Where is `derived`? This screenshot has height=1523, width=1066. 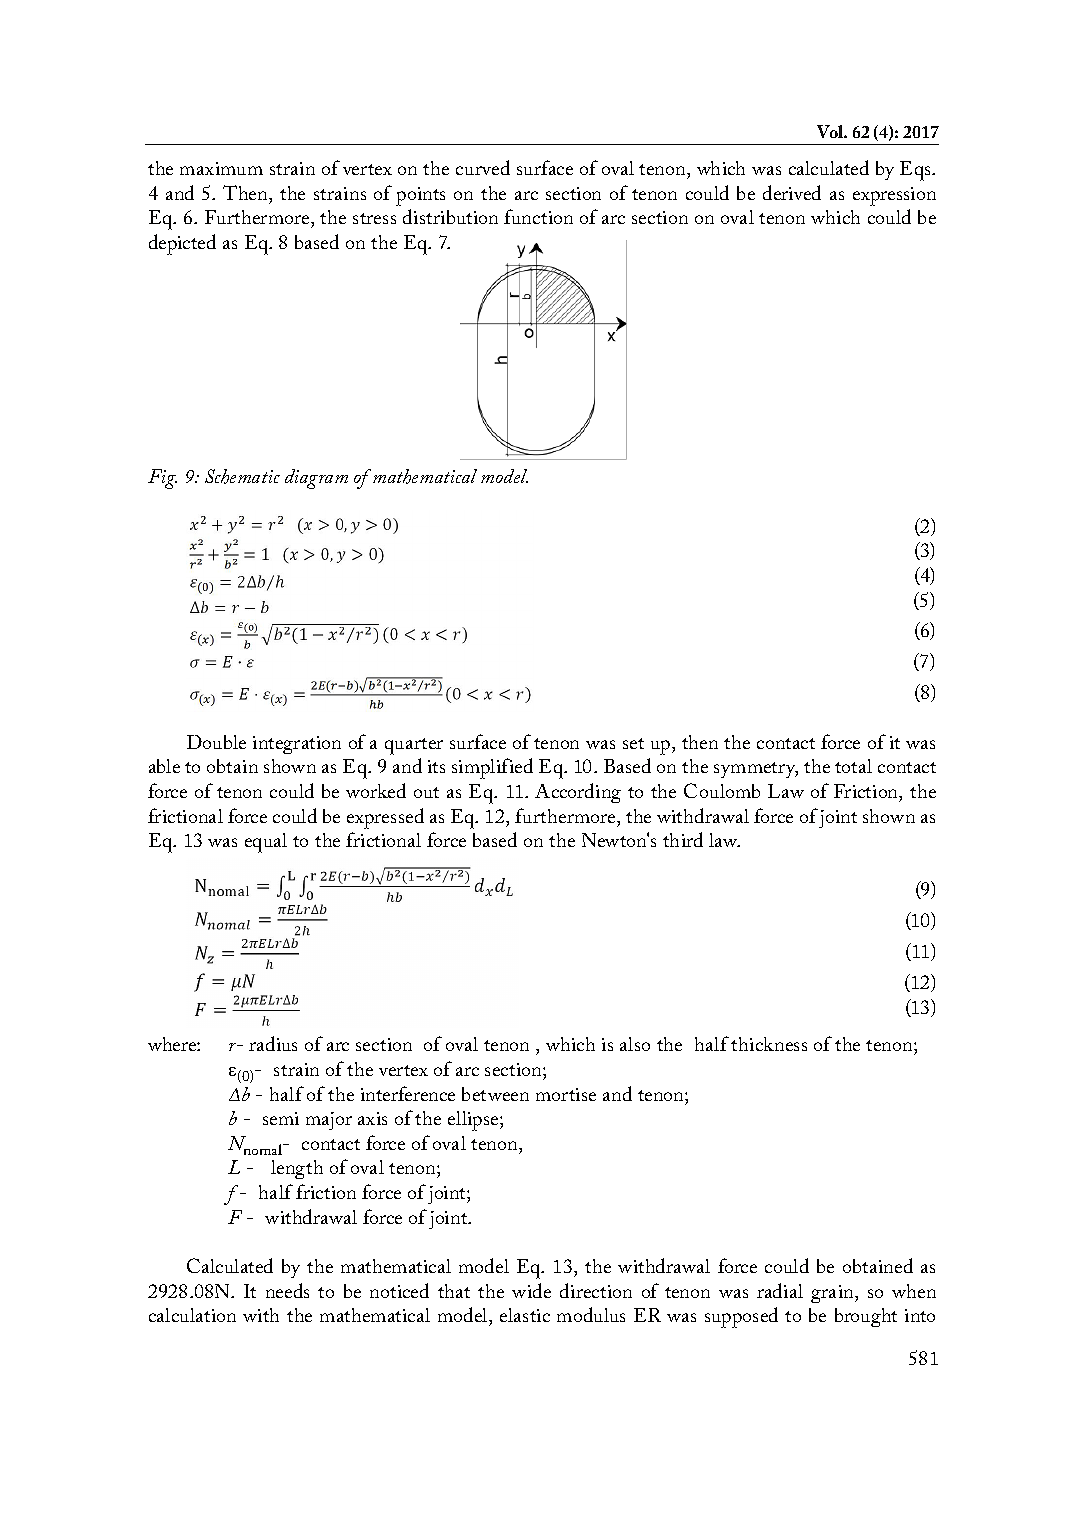
derived is located at coordinates (792, 192).
